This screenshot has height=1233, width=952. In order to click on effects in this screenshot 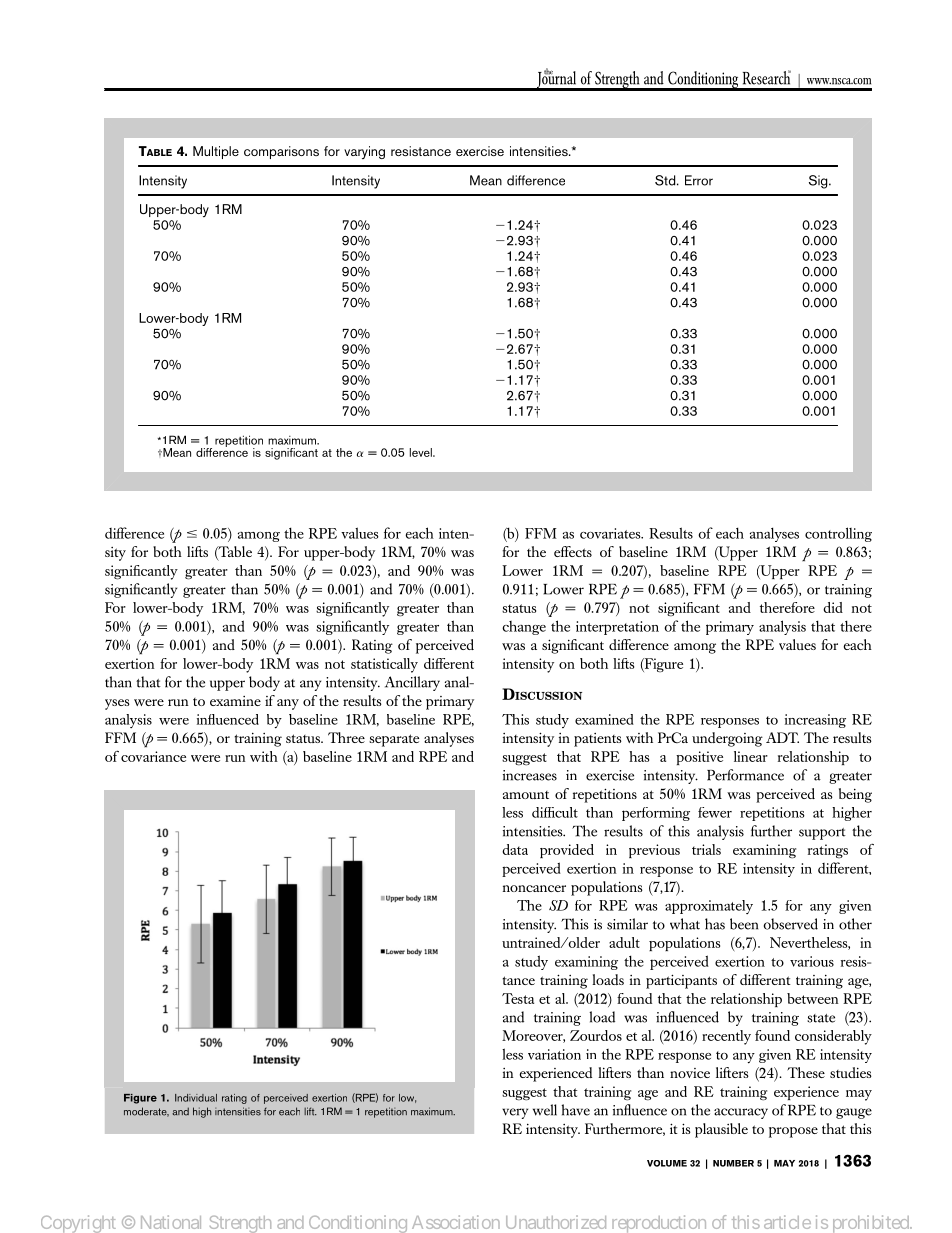, I will do `click(573, 551)`.
